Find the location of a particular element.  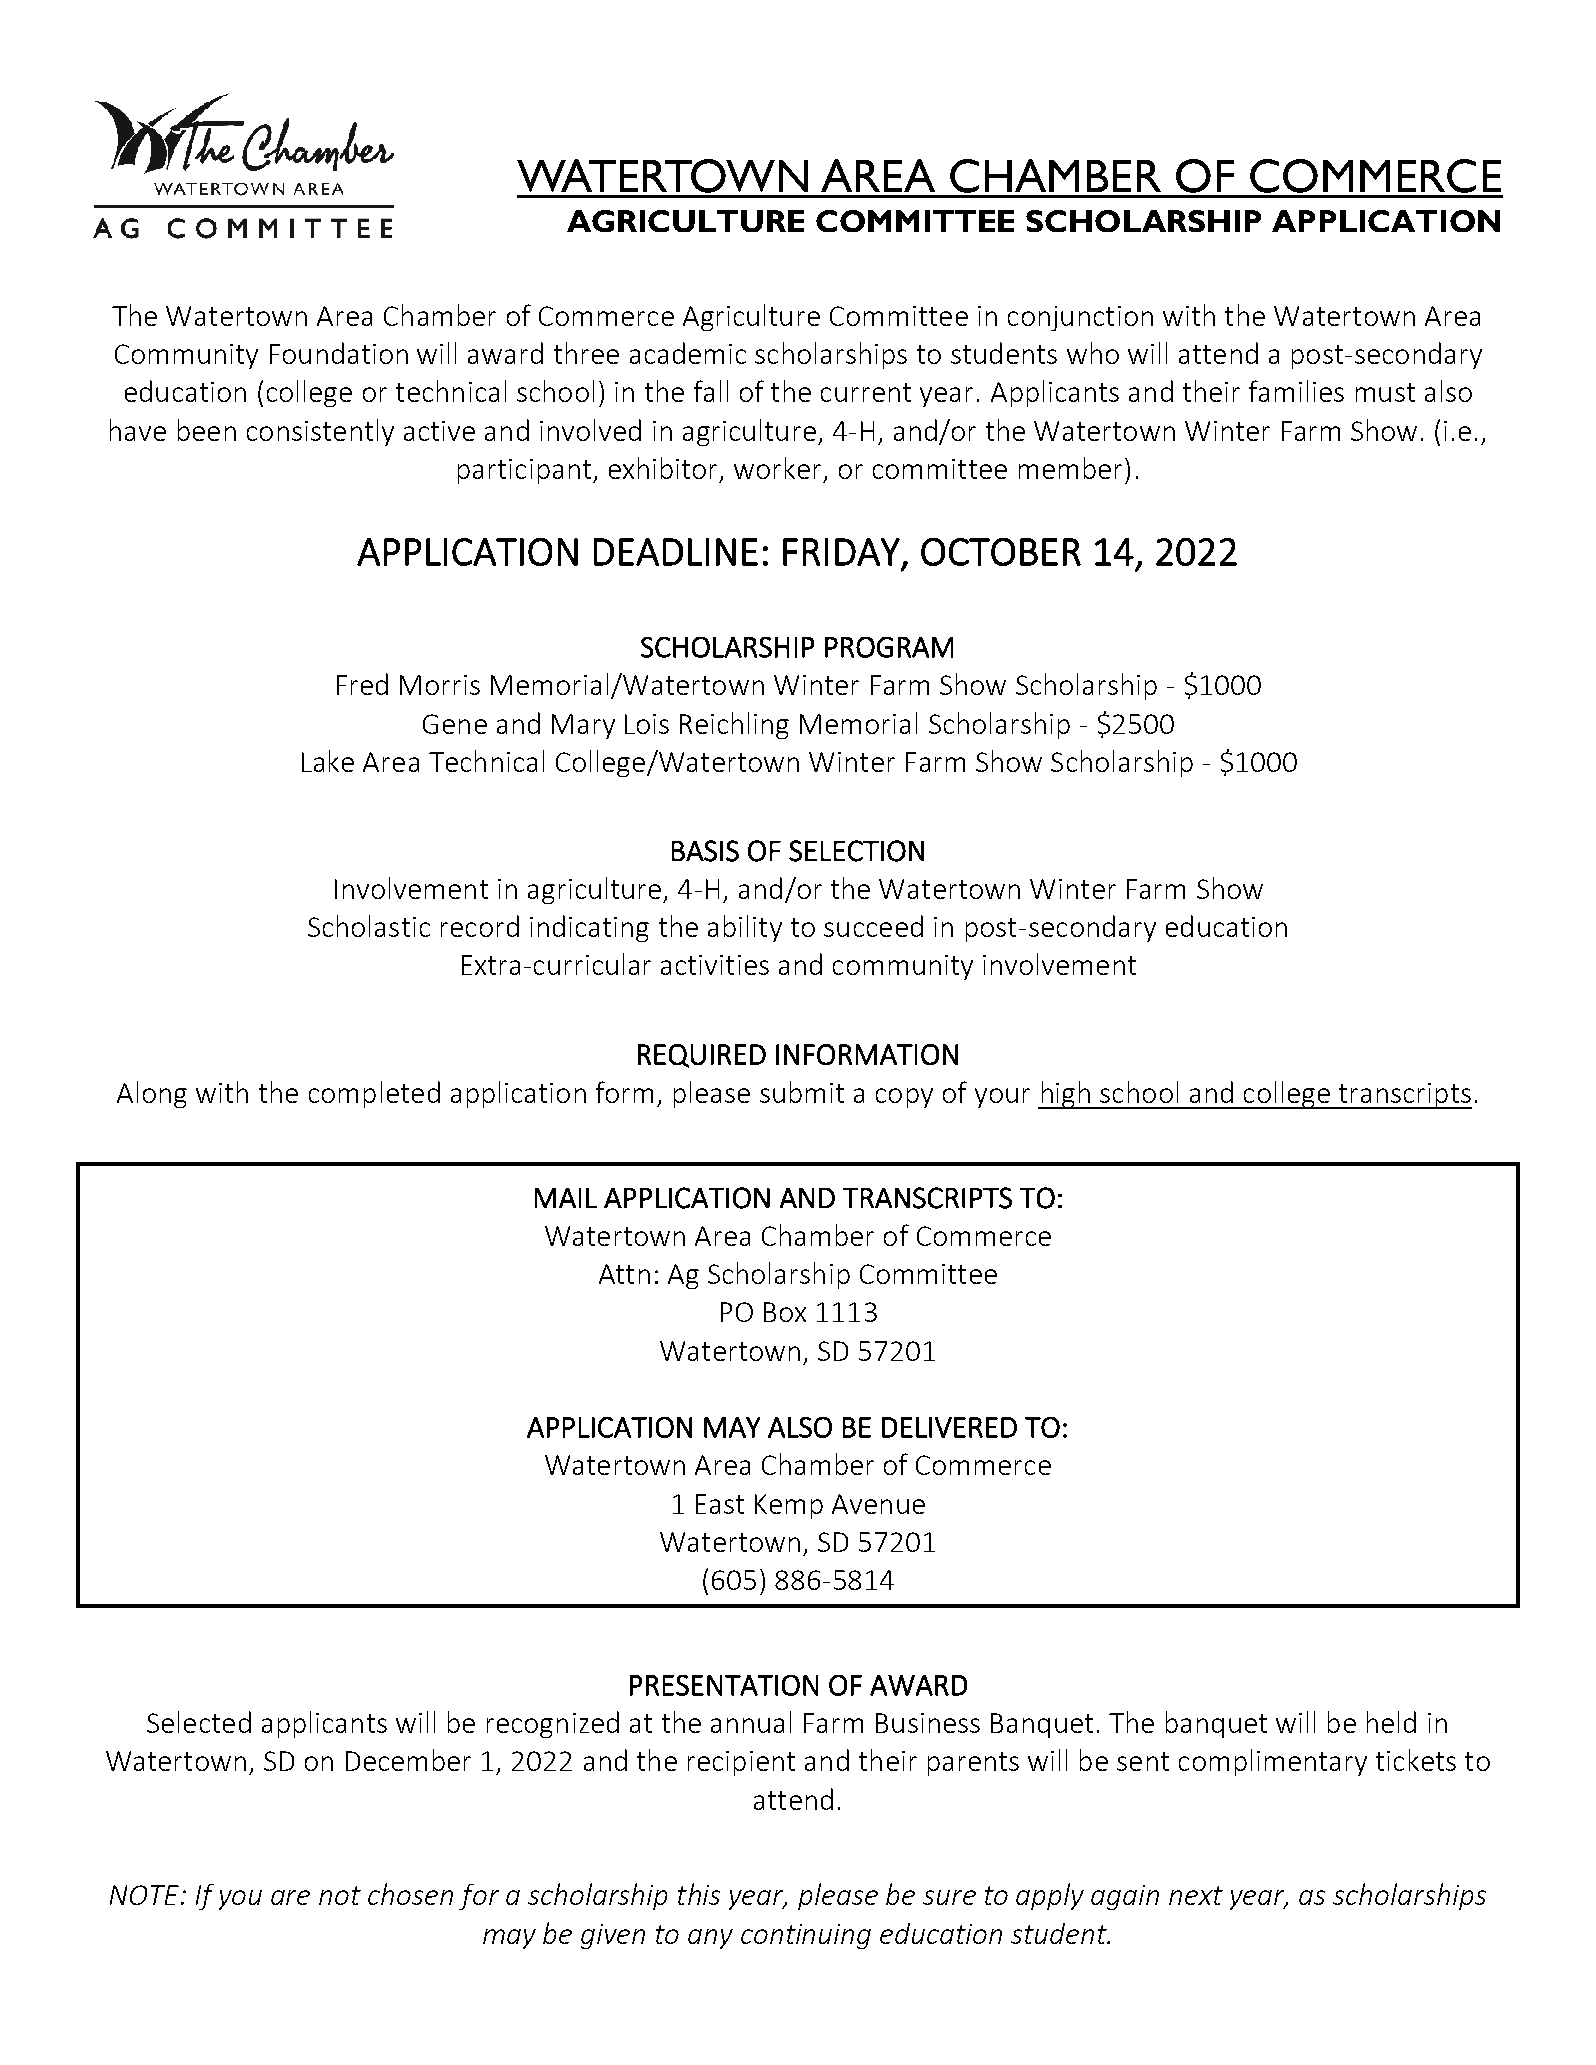

next is located at coordinates (1196, 1895).
